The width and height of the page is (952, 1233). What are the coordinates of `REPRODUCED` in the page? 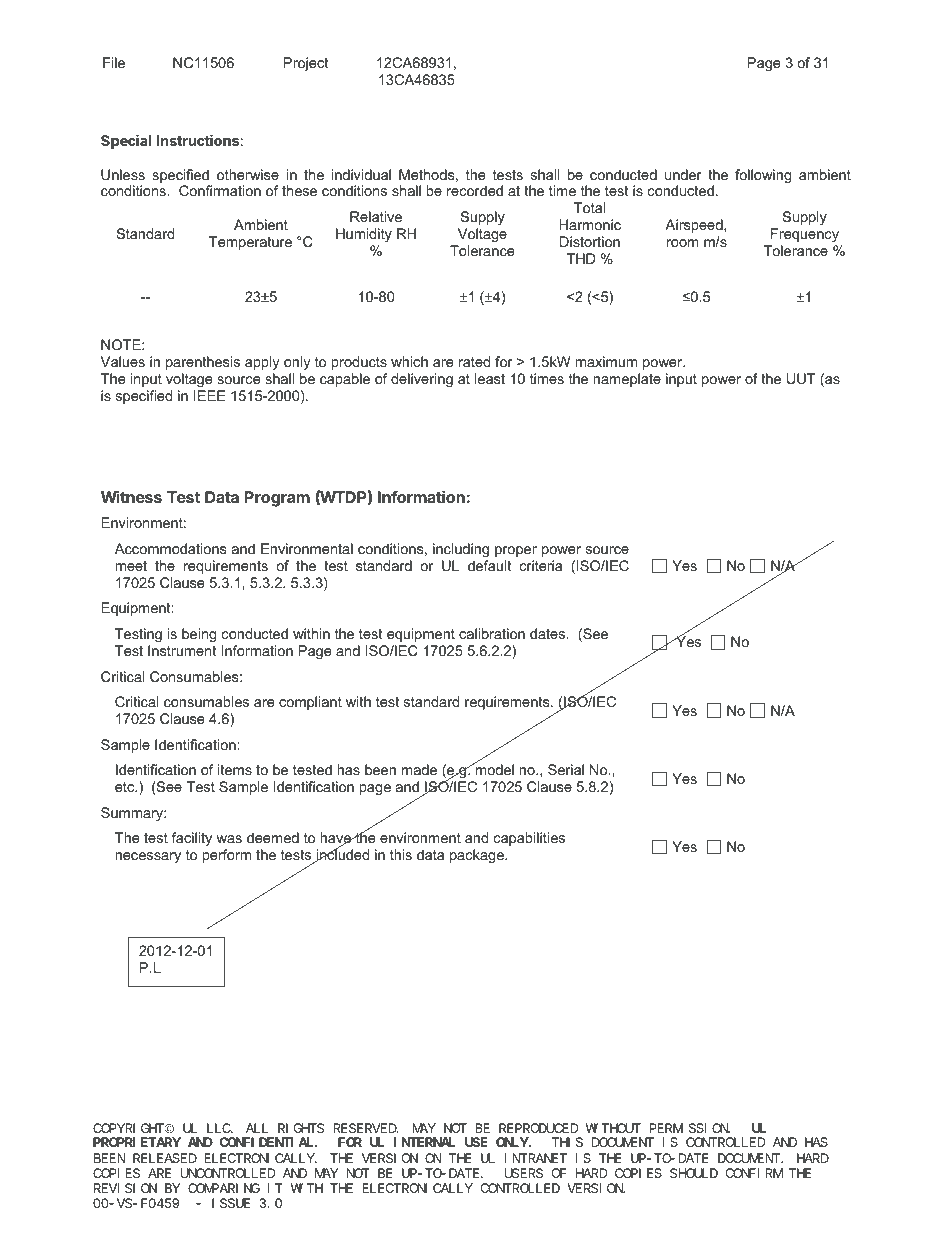 It's located at (538, 1128).
